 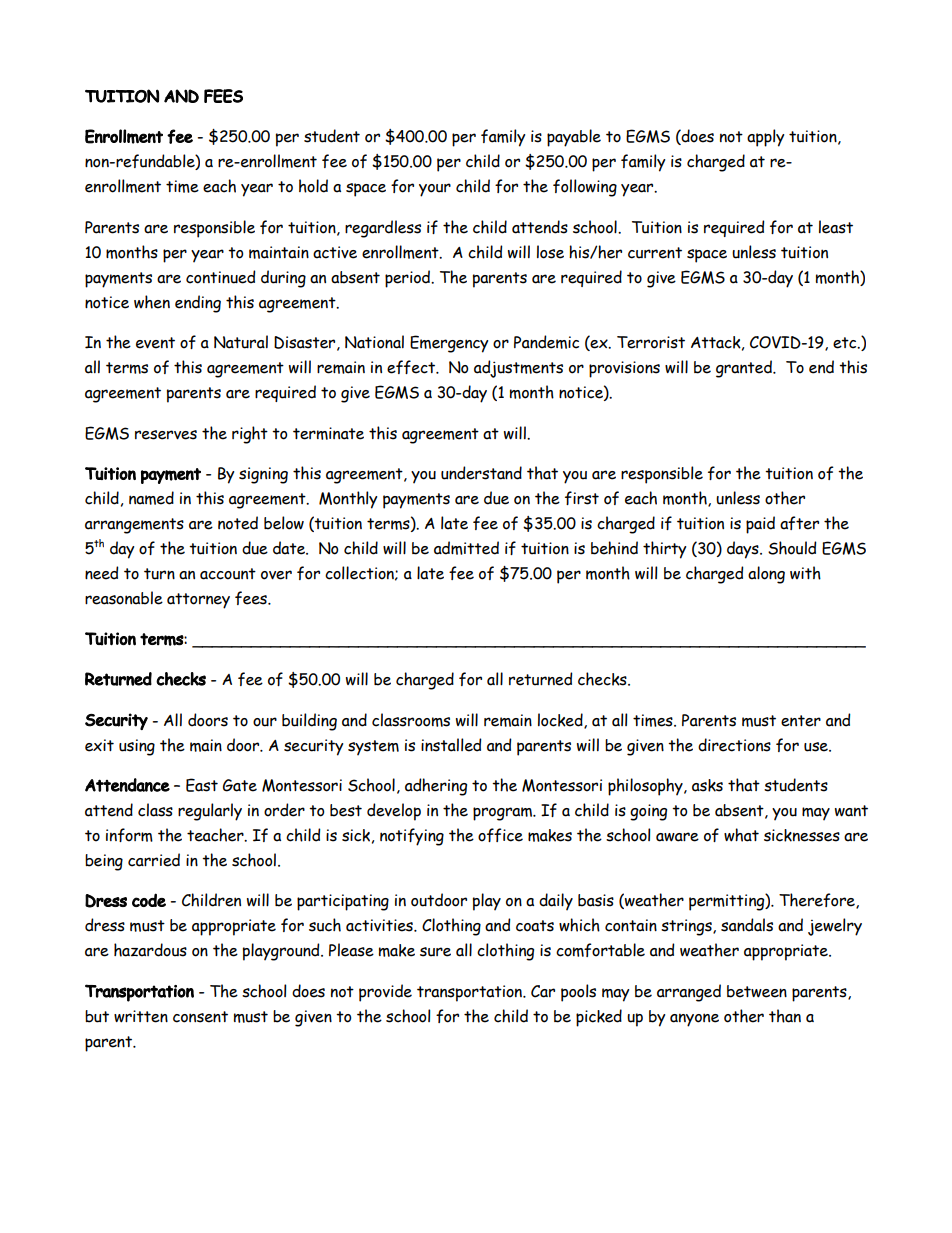 I want to click on hold, so click(x=313, y=186).
